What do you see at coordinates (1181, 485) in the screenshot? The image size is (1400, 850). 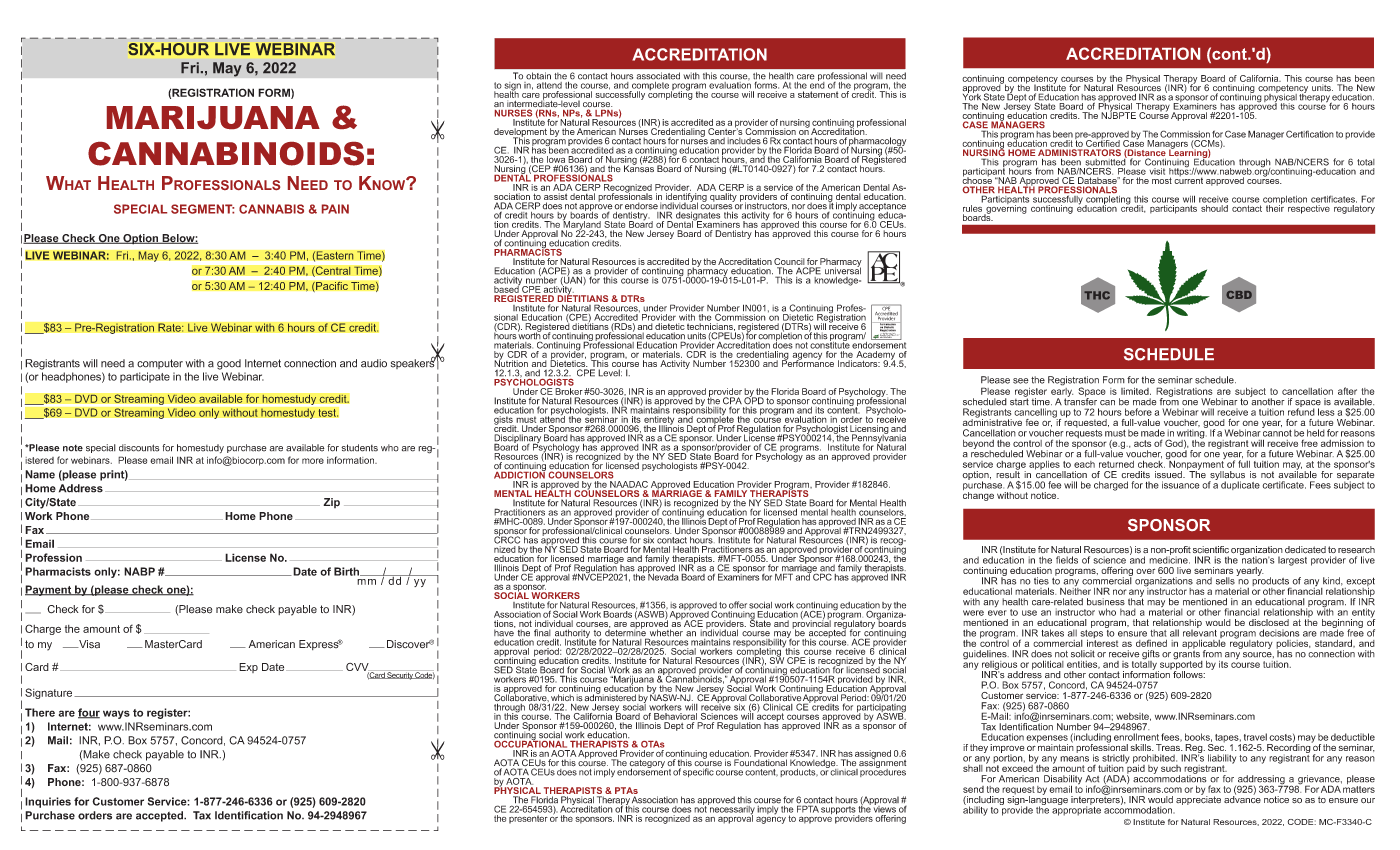 I see `issuance` at bounding box center [1181, 485].
